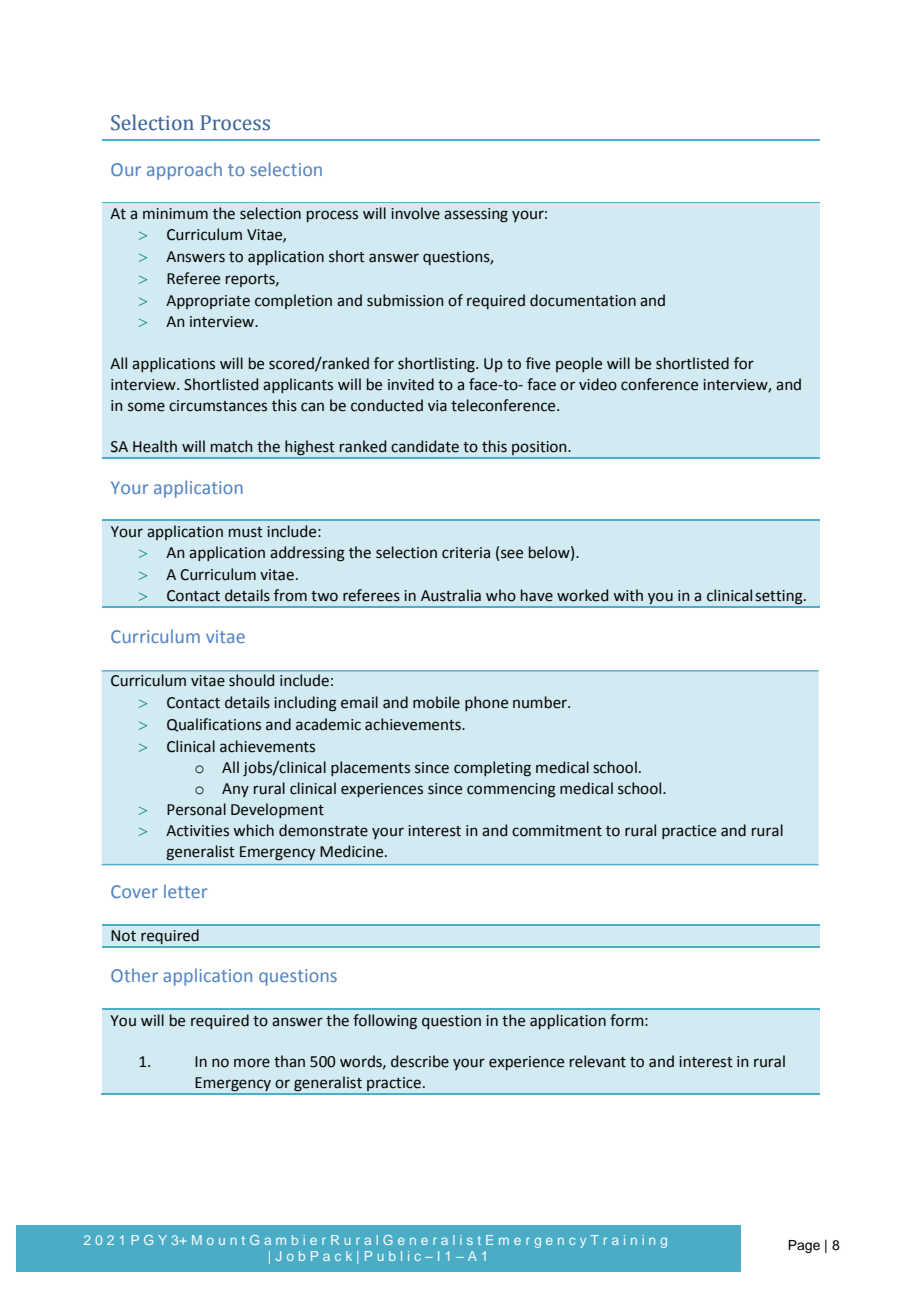  I want to click on placements, so click(370, 768).
